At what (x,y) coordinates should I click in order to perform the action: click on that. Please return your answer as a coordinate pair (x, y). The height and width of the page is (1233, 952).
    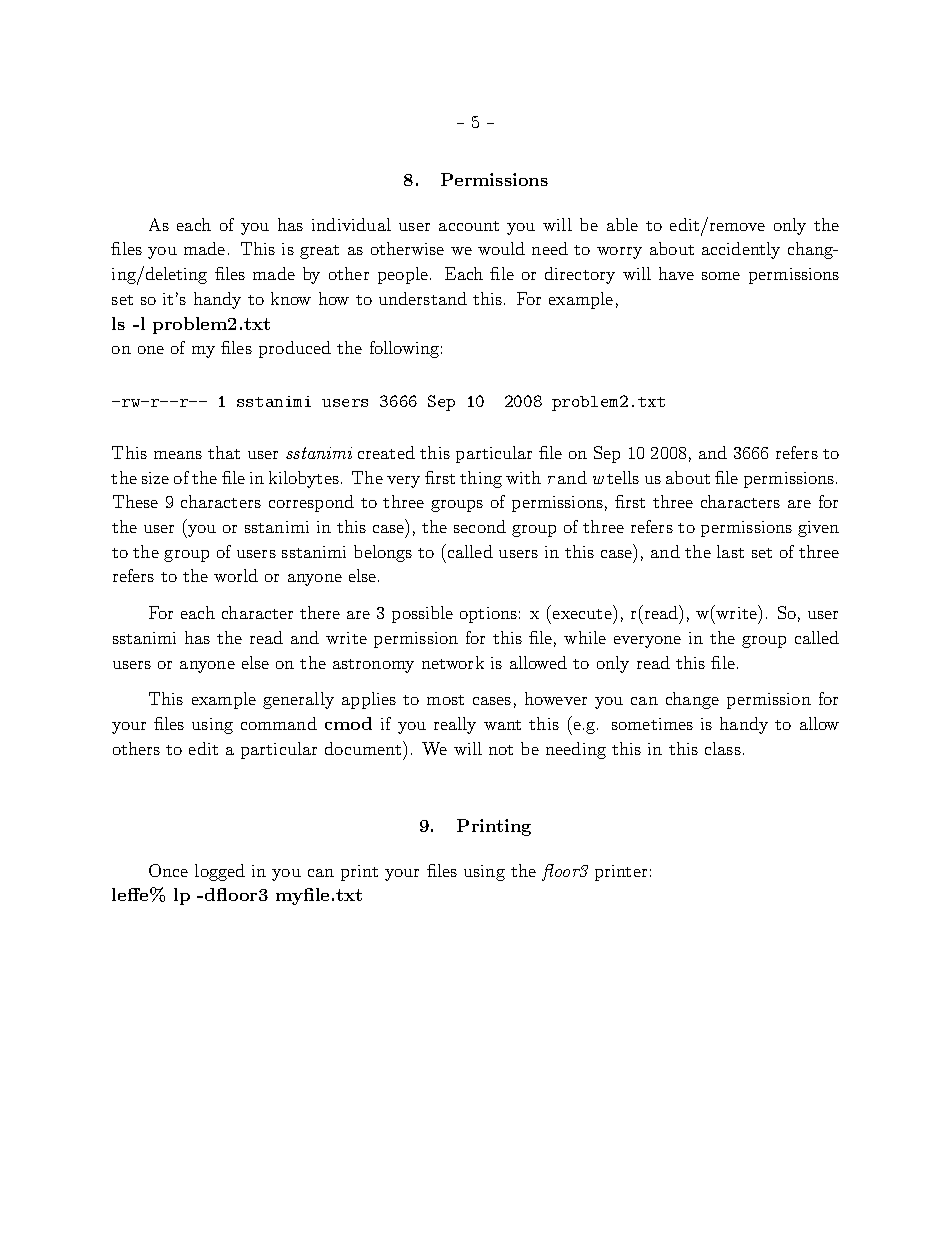
    Looking at the image, I should click on (224, 452).
